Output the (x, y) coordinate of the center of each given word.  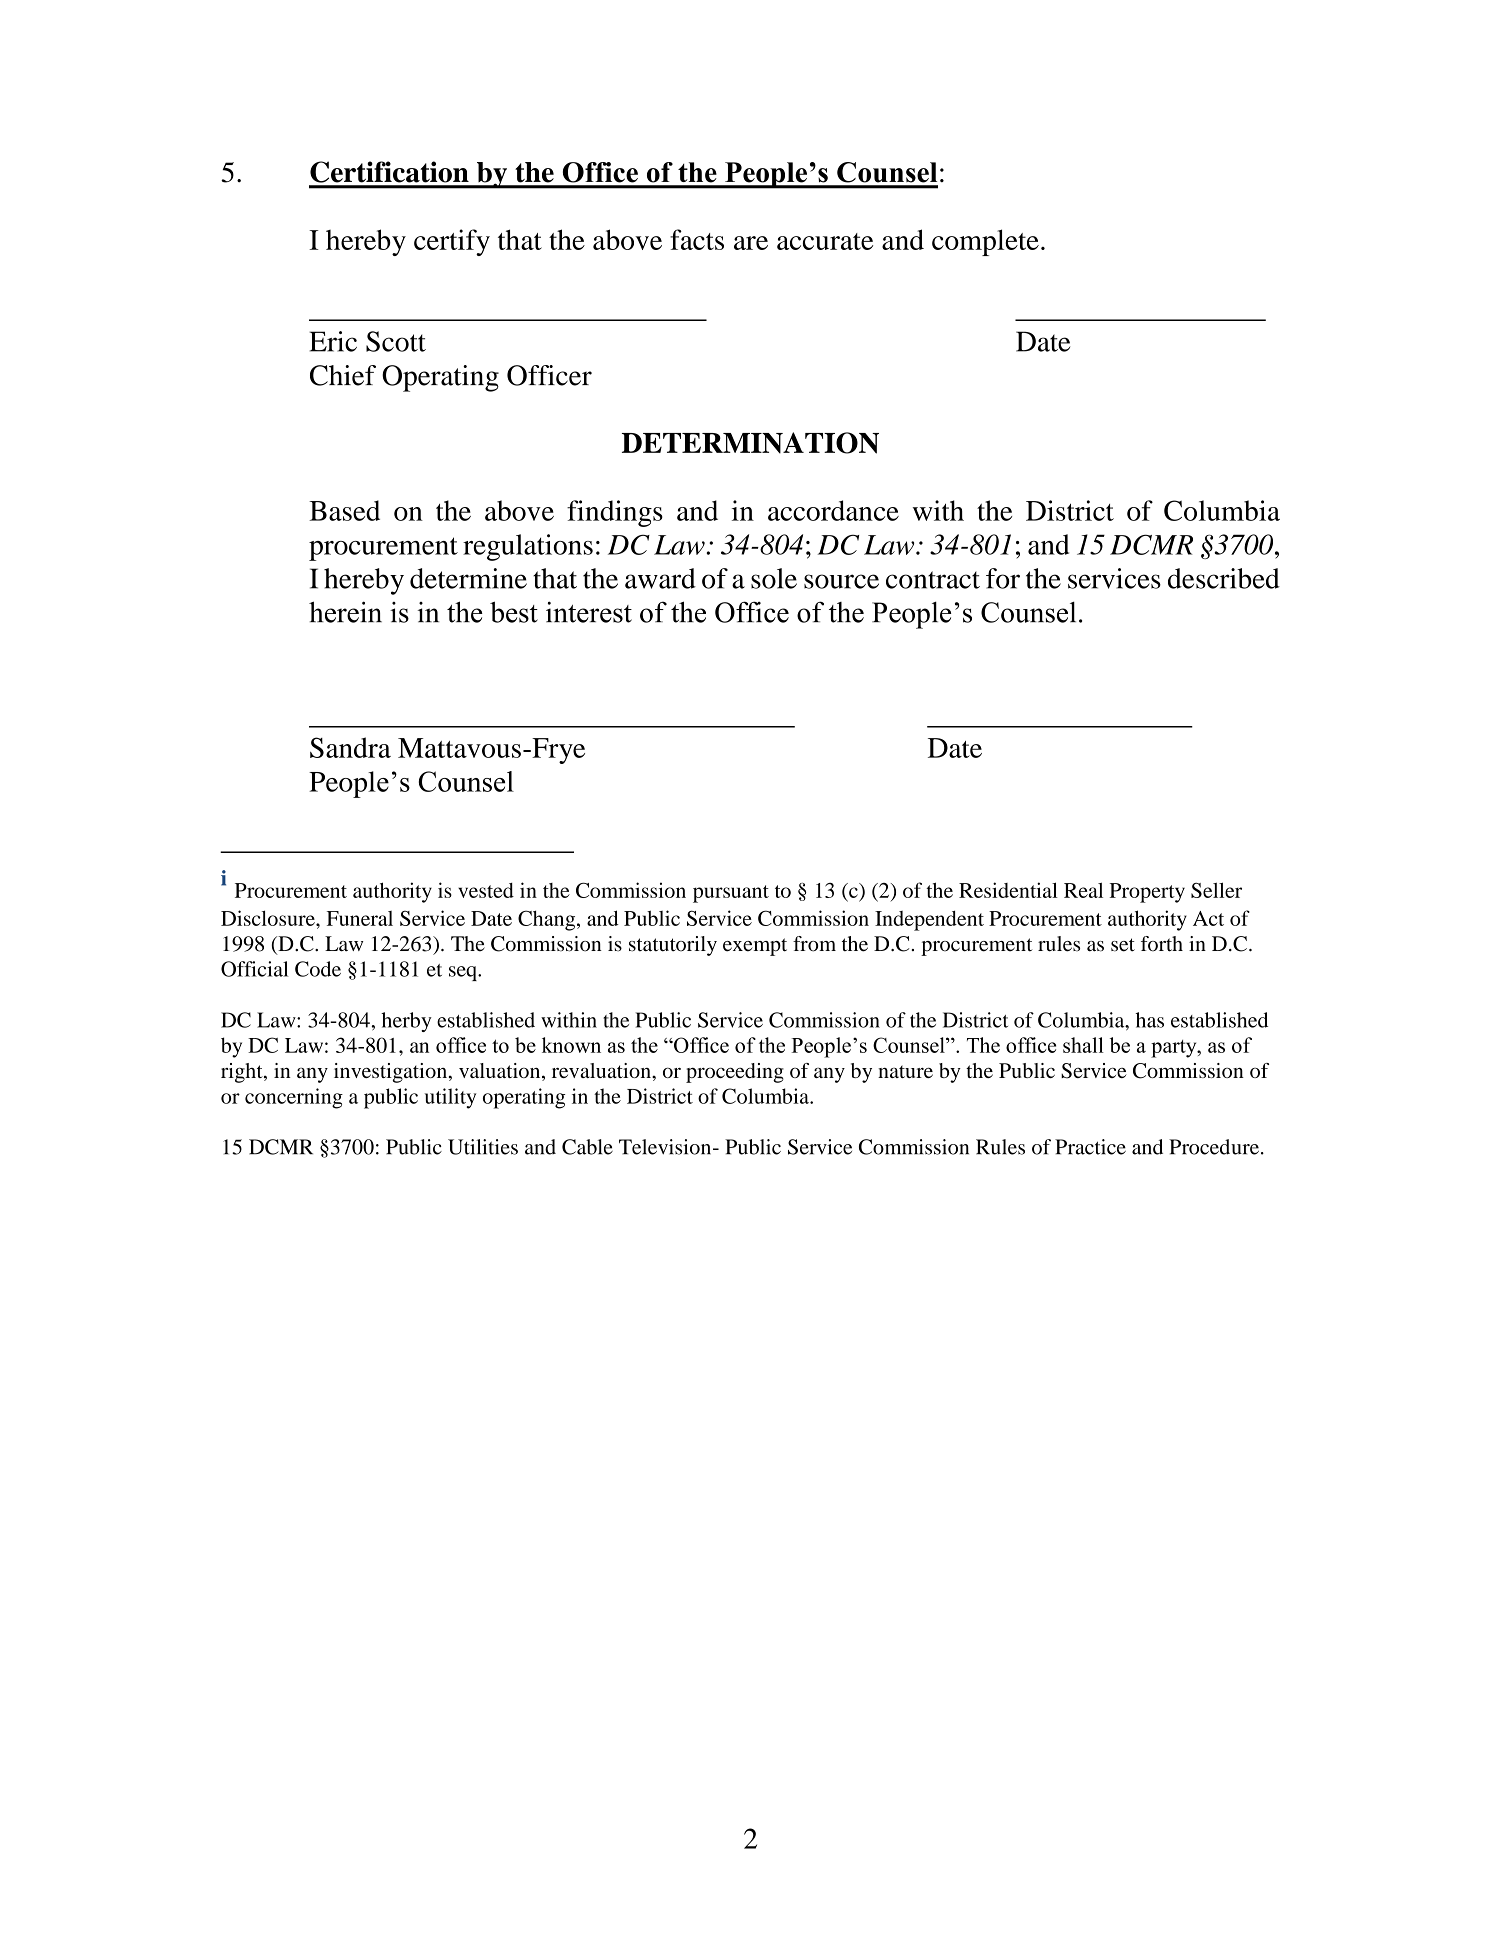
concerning (294, 1098)
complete (985, 242)
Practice (1090, 1147)
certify (452, 242)
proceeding (735, 1073)
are (751, 243)
